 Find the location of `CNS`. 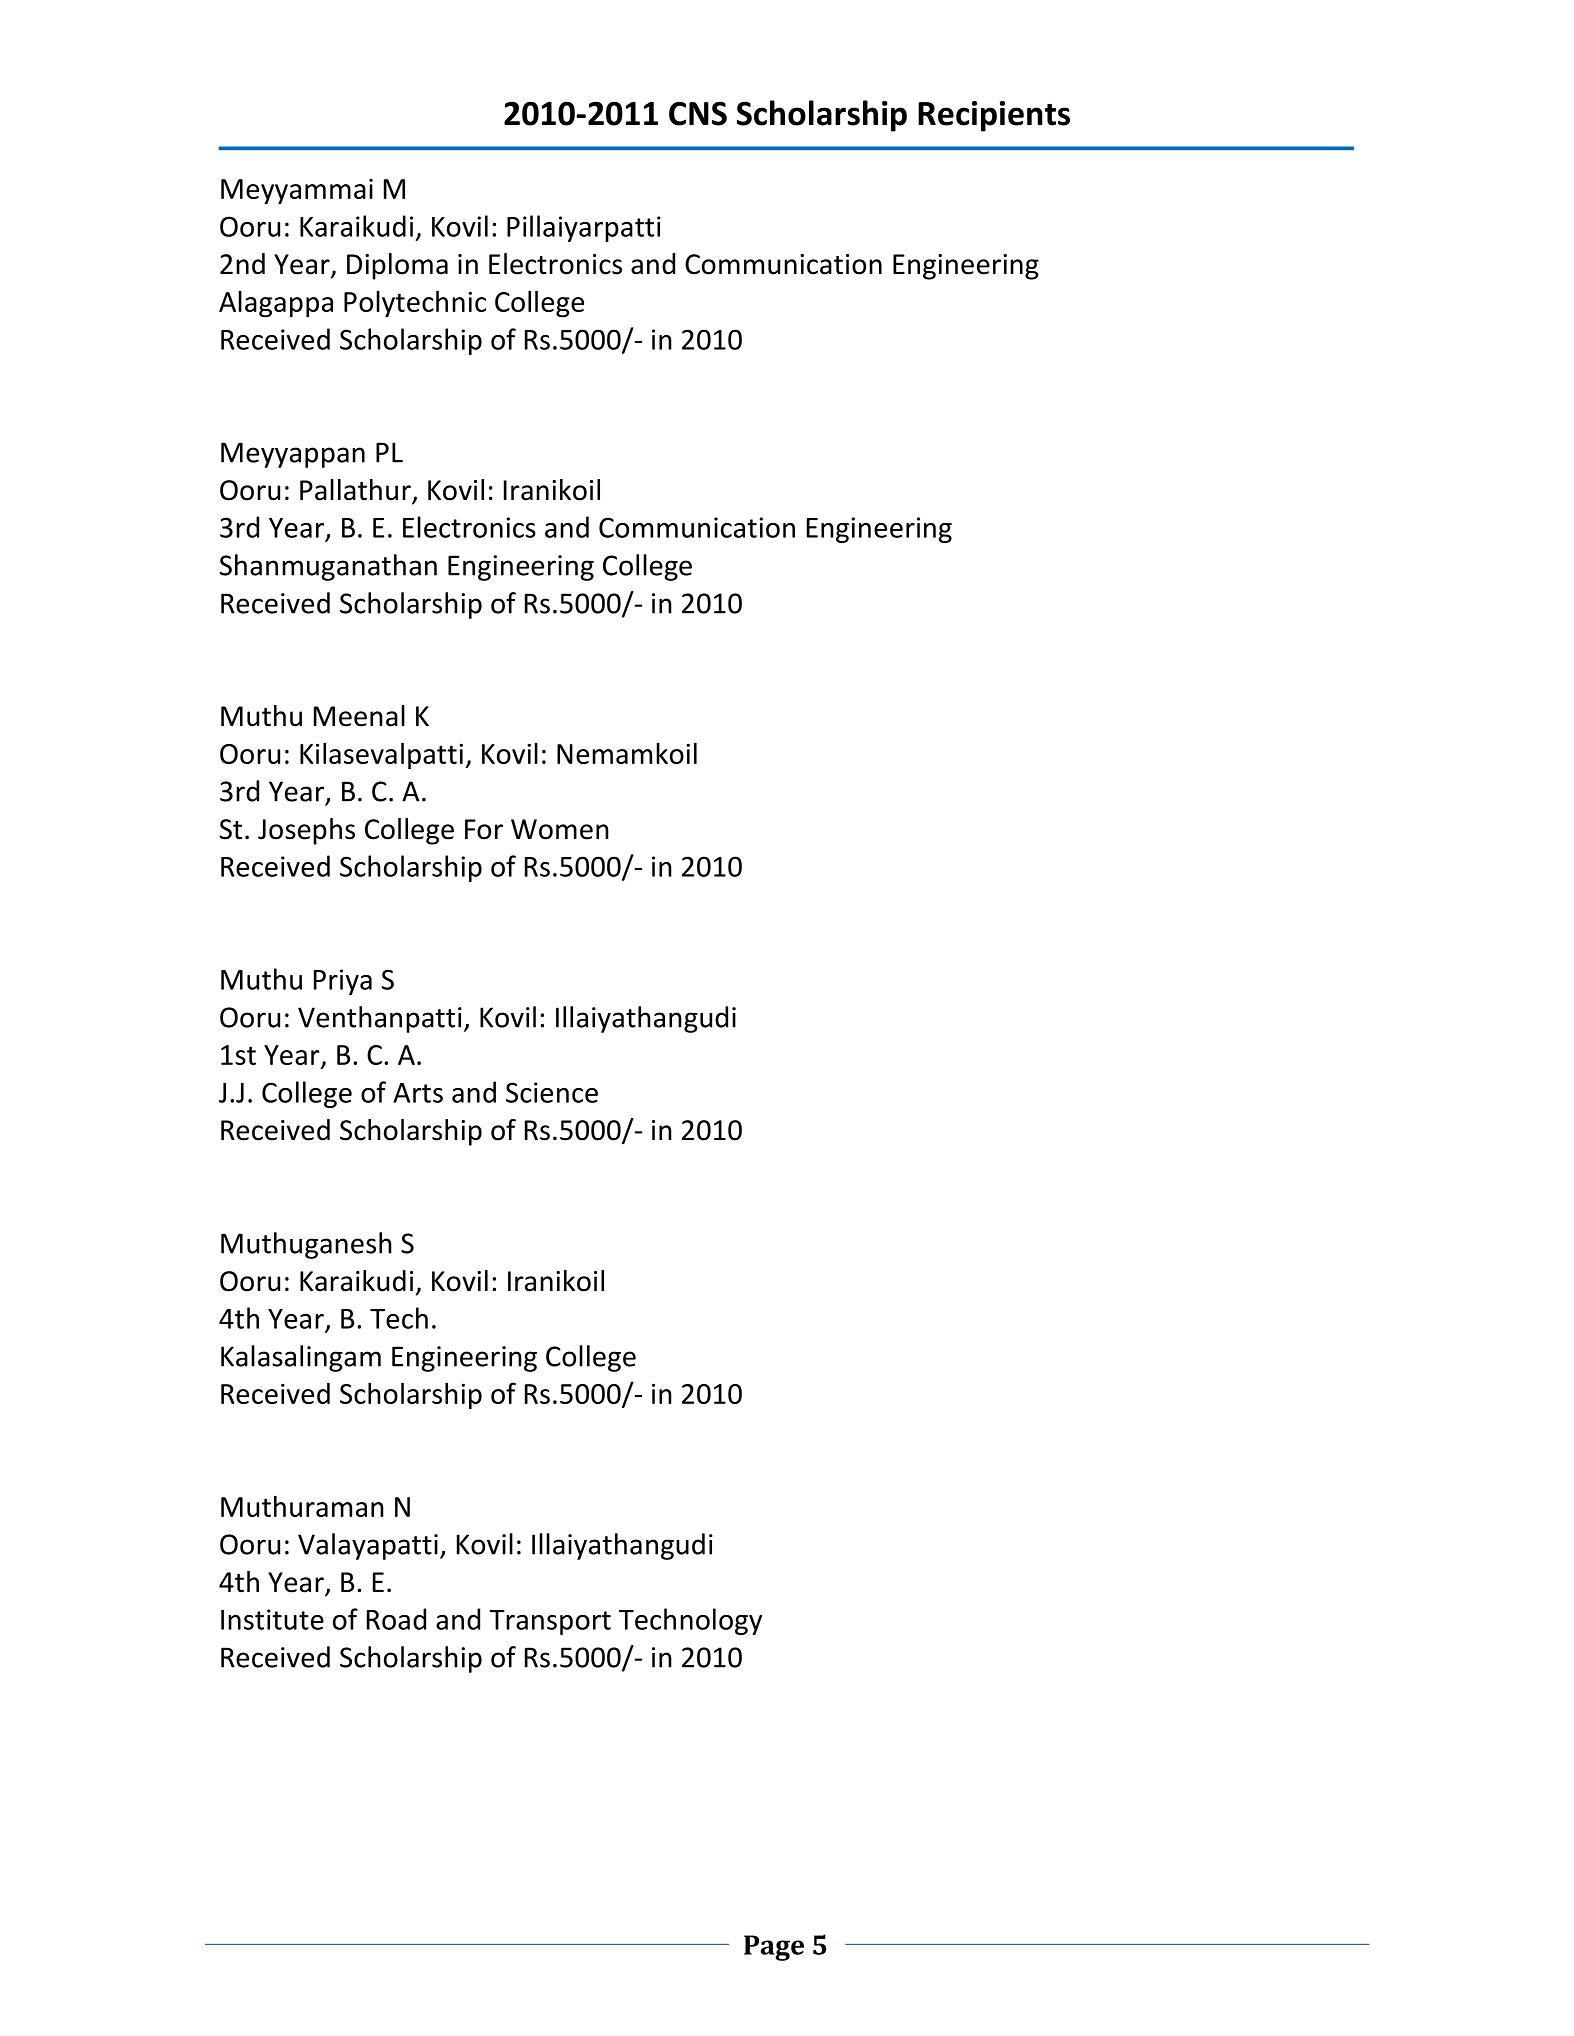

CNS is located at coordinates (698, 113).
